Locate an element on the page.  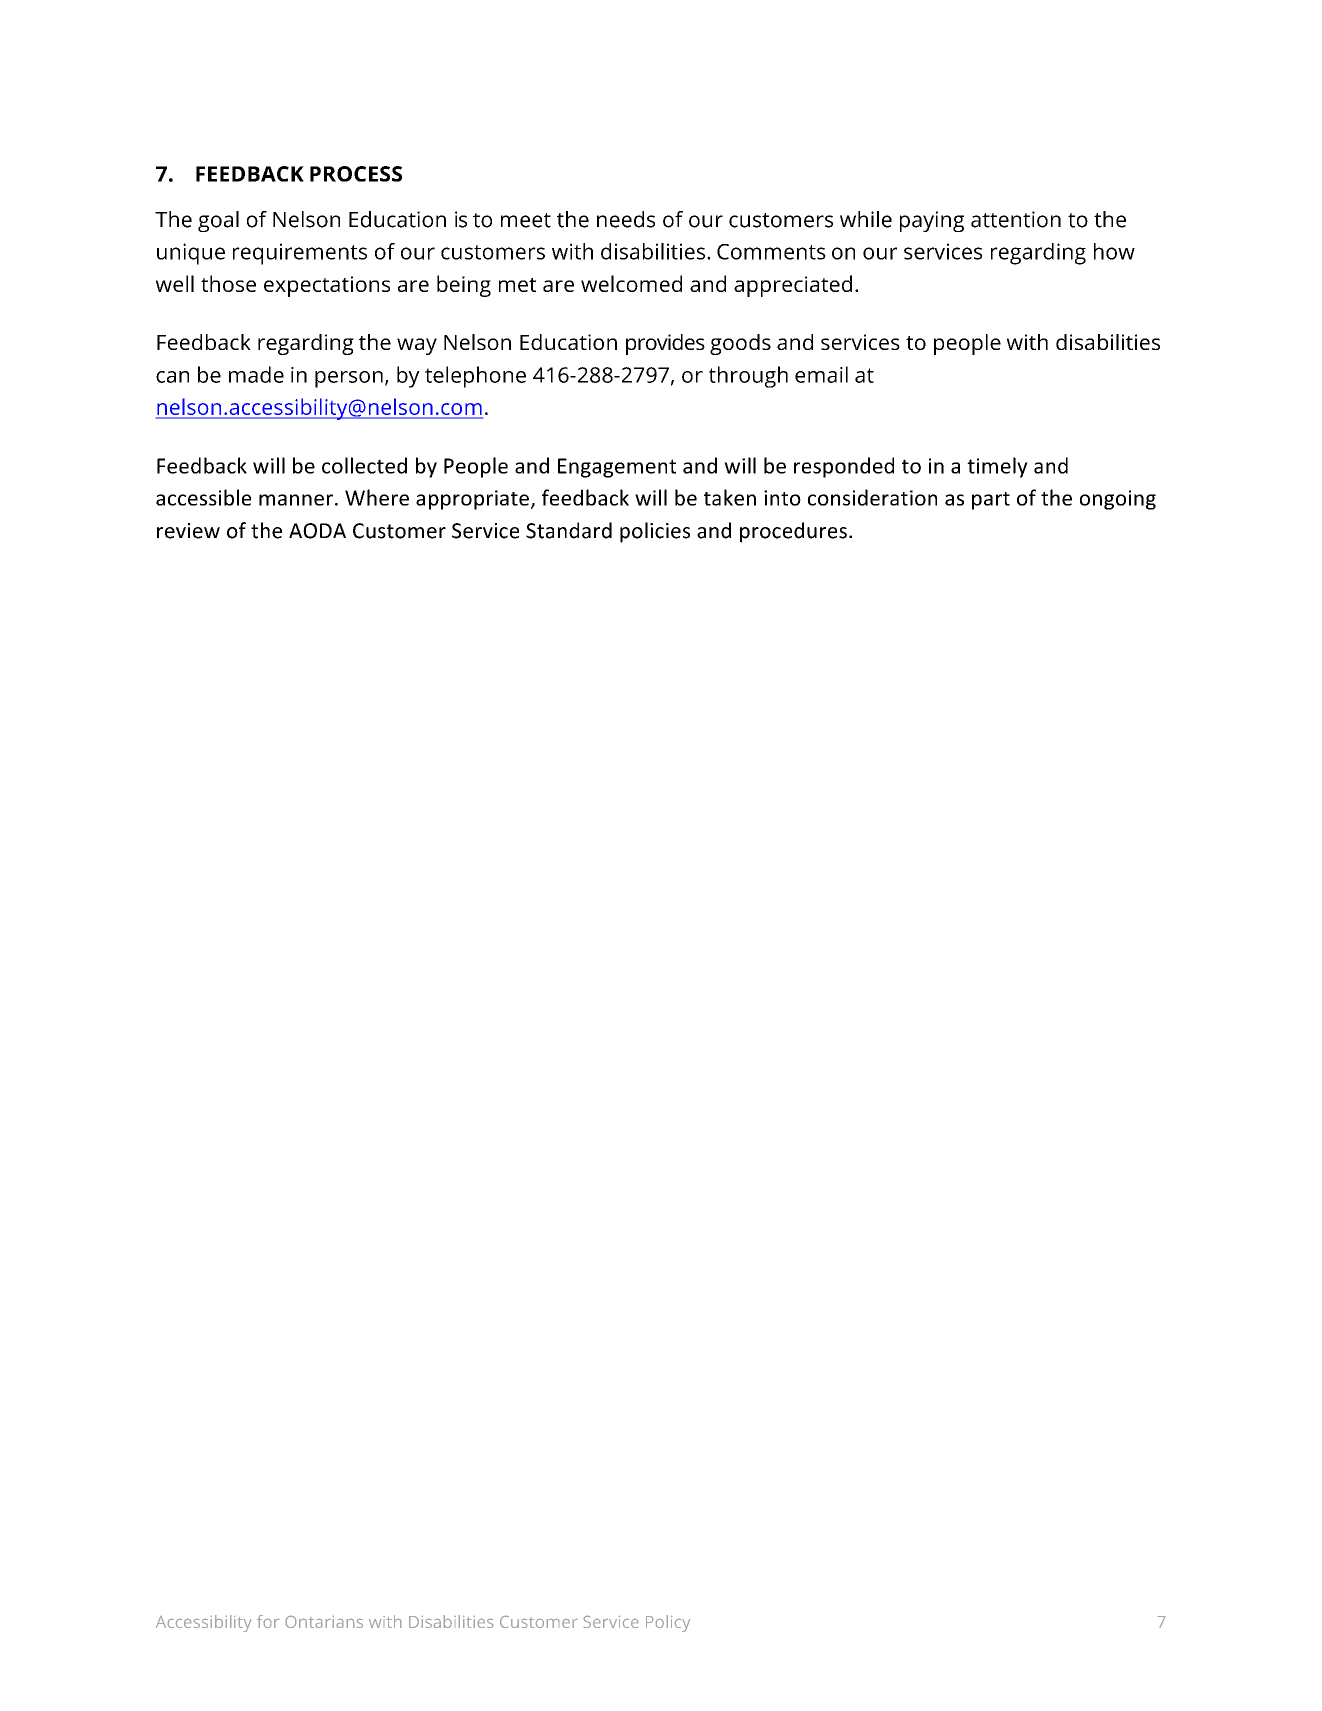
part is located at coordinates (991, 501).
